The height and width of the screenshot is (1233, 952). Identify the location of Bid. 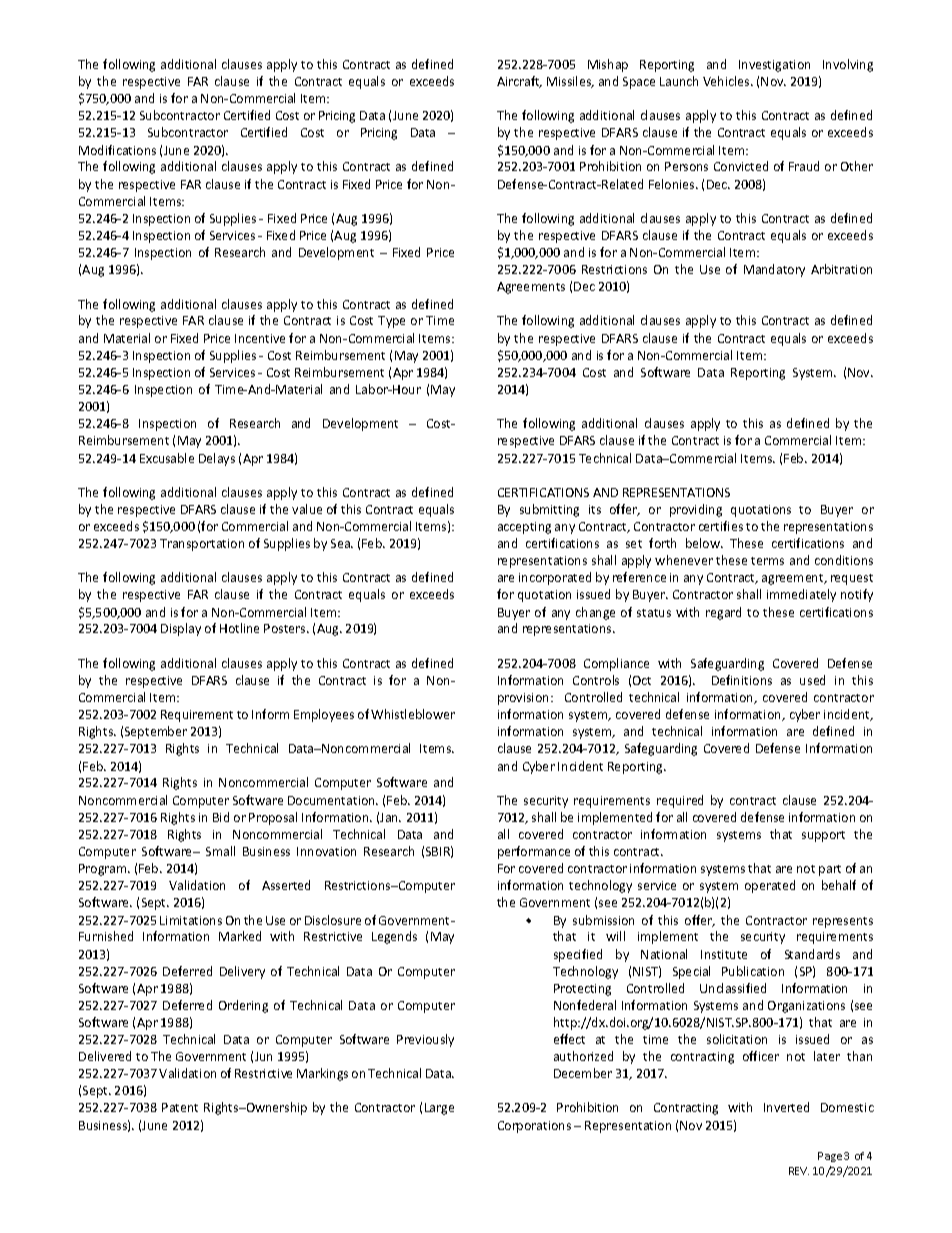
(221, 817).
